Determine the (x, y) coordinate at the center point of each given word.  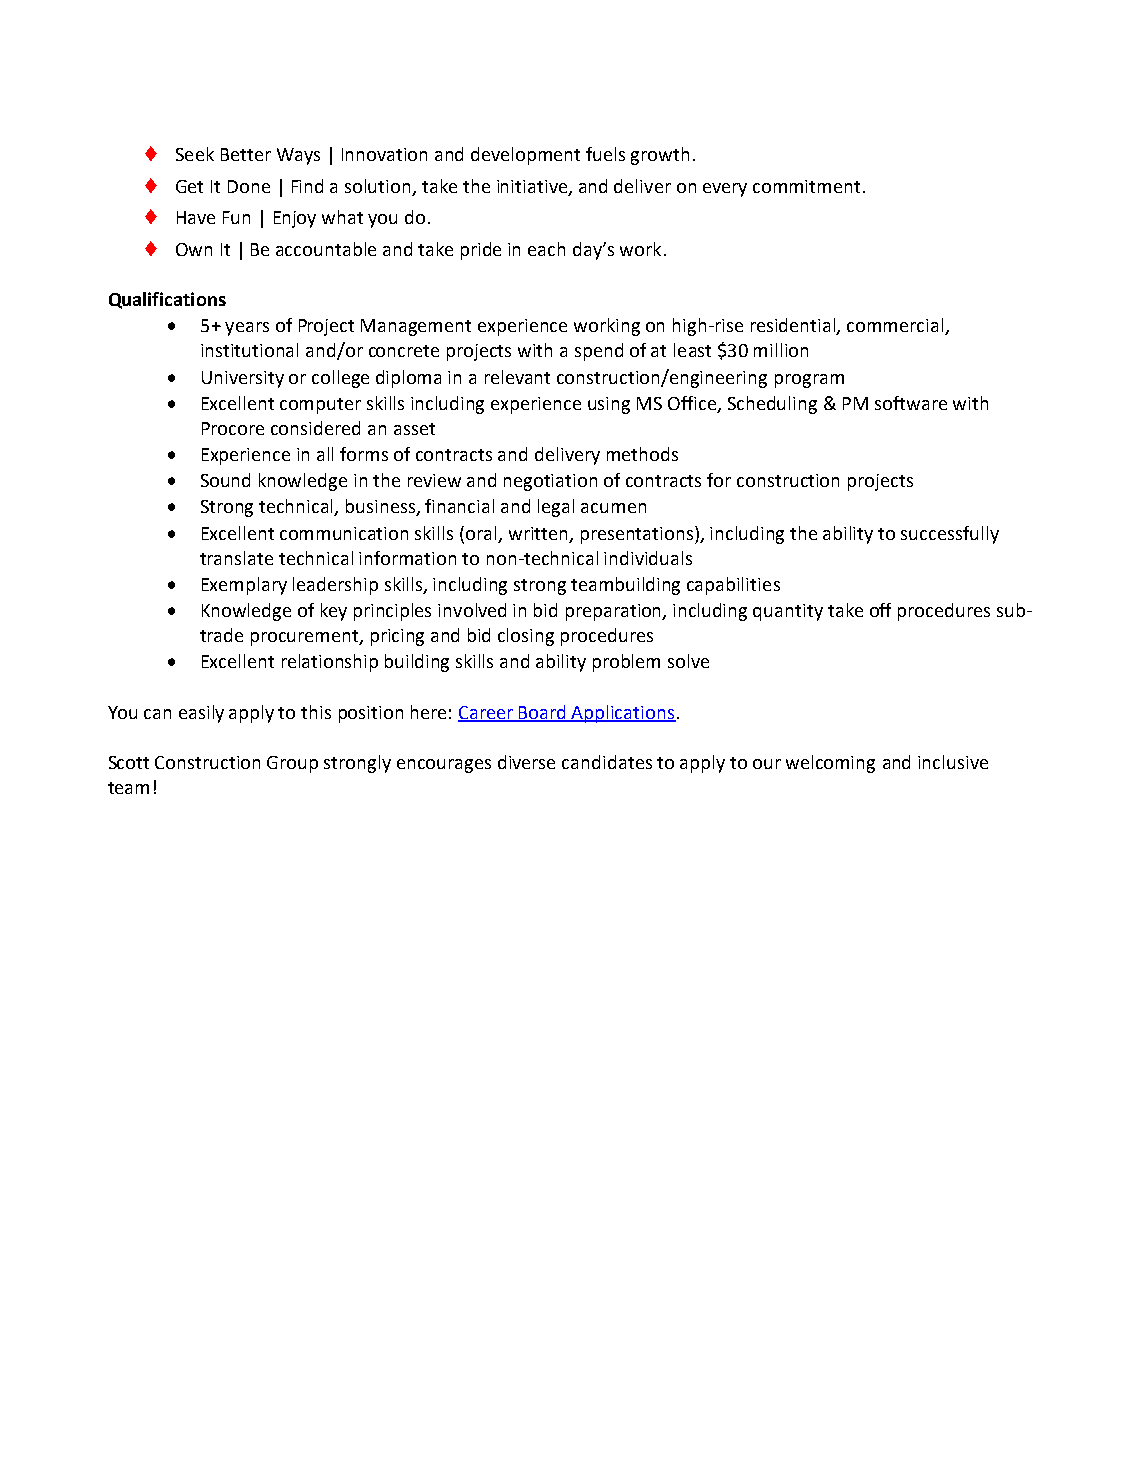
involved (472, 610)
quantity (788, 612)
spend (599, 352)
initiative (533, 187)
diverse (526, 762)
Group (292, 764)
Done (249, 186)
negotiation (550, 482)
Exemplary (244, 586)
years (247, 329)
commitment (806, 186)
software (911, 403)
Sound (225, 480)
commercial (896, 326)
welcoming (830, 764)
